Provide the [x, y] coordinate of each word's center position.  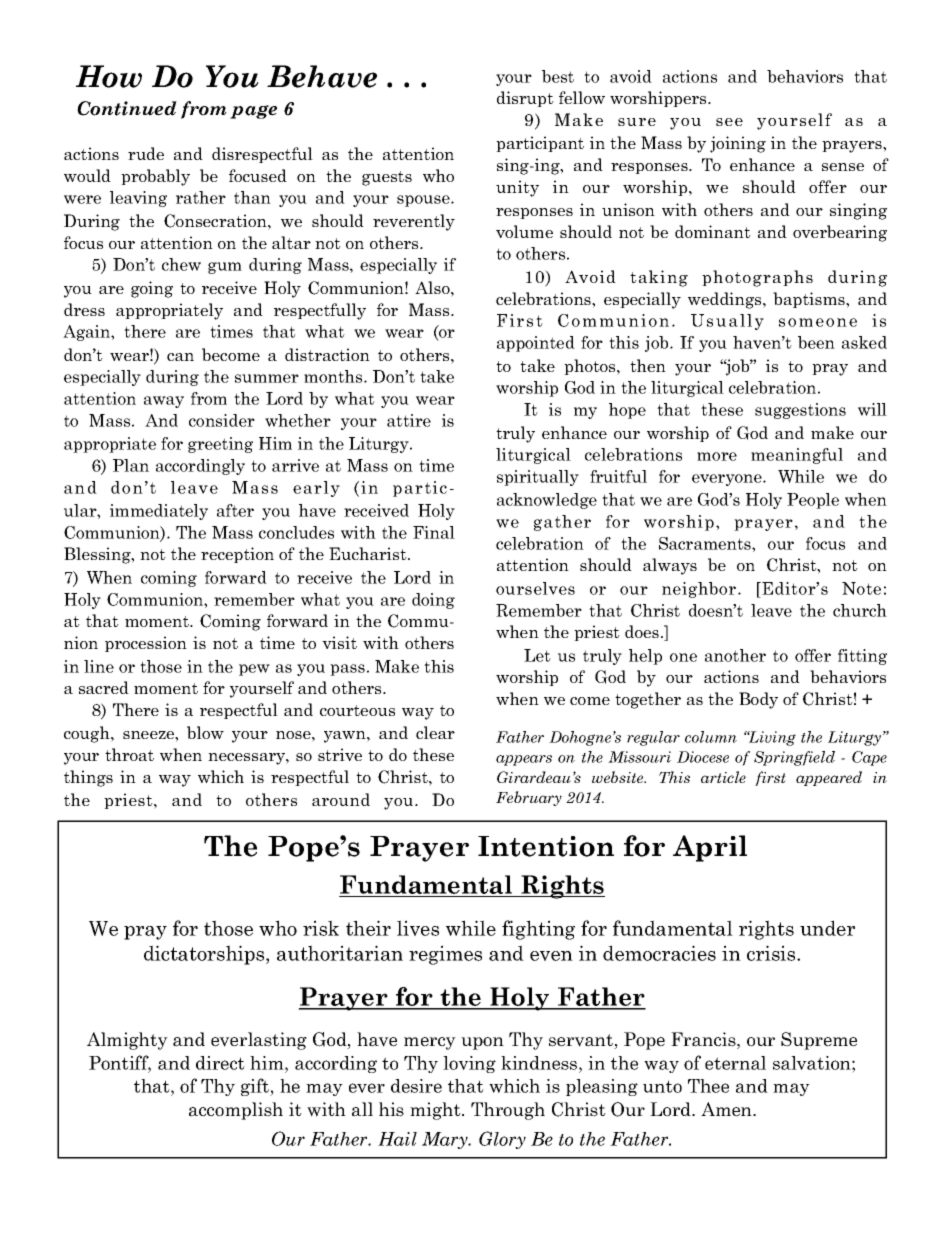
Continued [127, 108]
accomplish [236, 1111]
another [735, 655]
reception [237, 555]
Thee [708, 1086]
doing [433, 601]
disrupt [525, 99]
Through [508, 1111]
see [729, 122]
